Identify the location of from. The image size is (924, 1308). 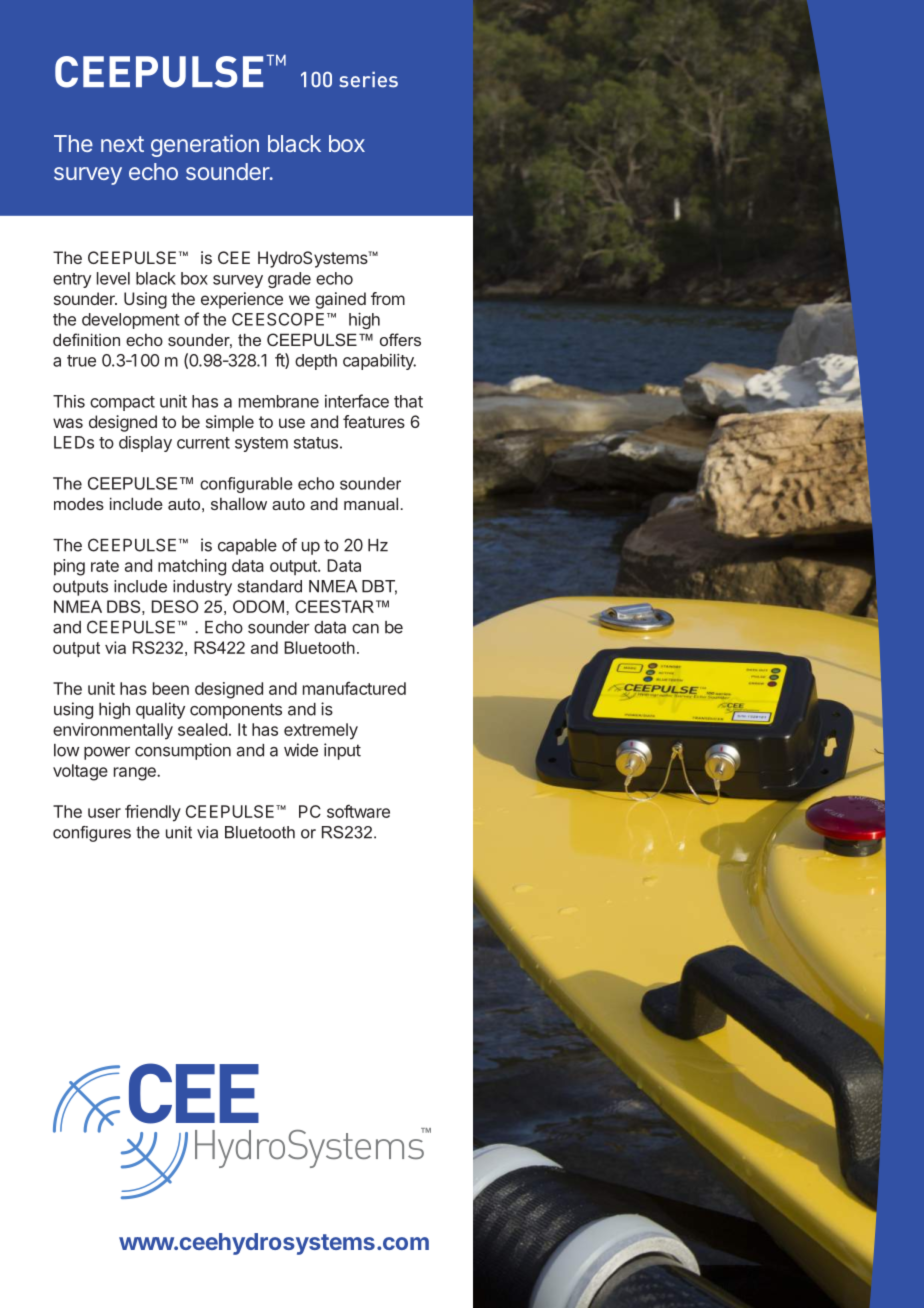
(388, 298).
